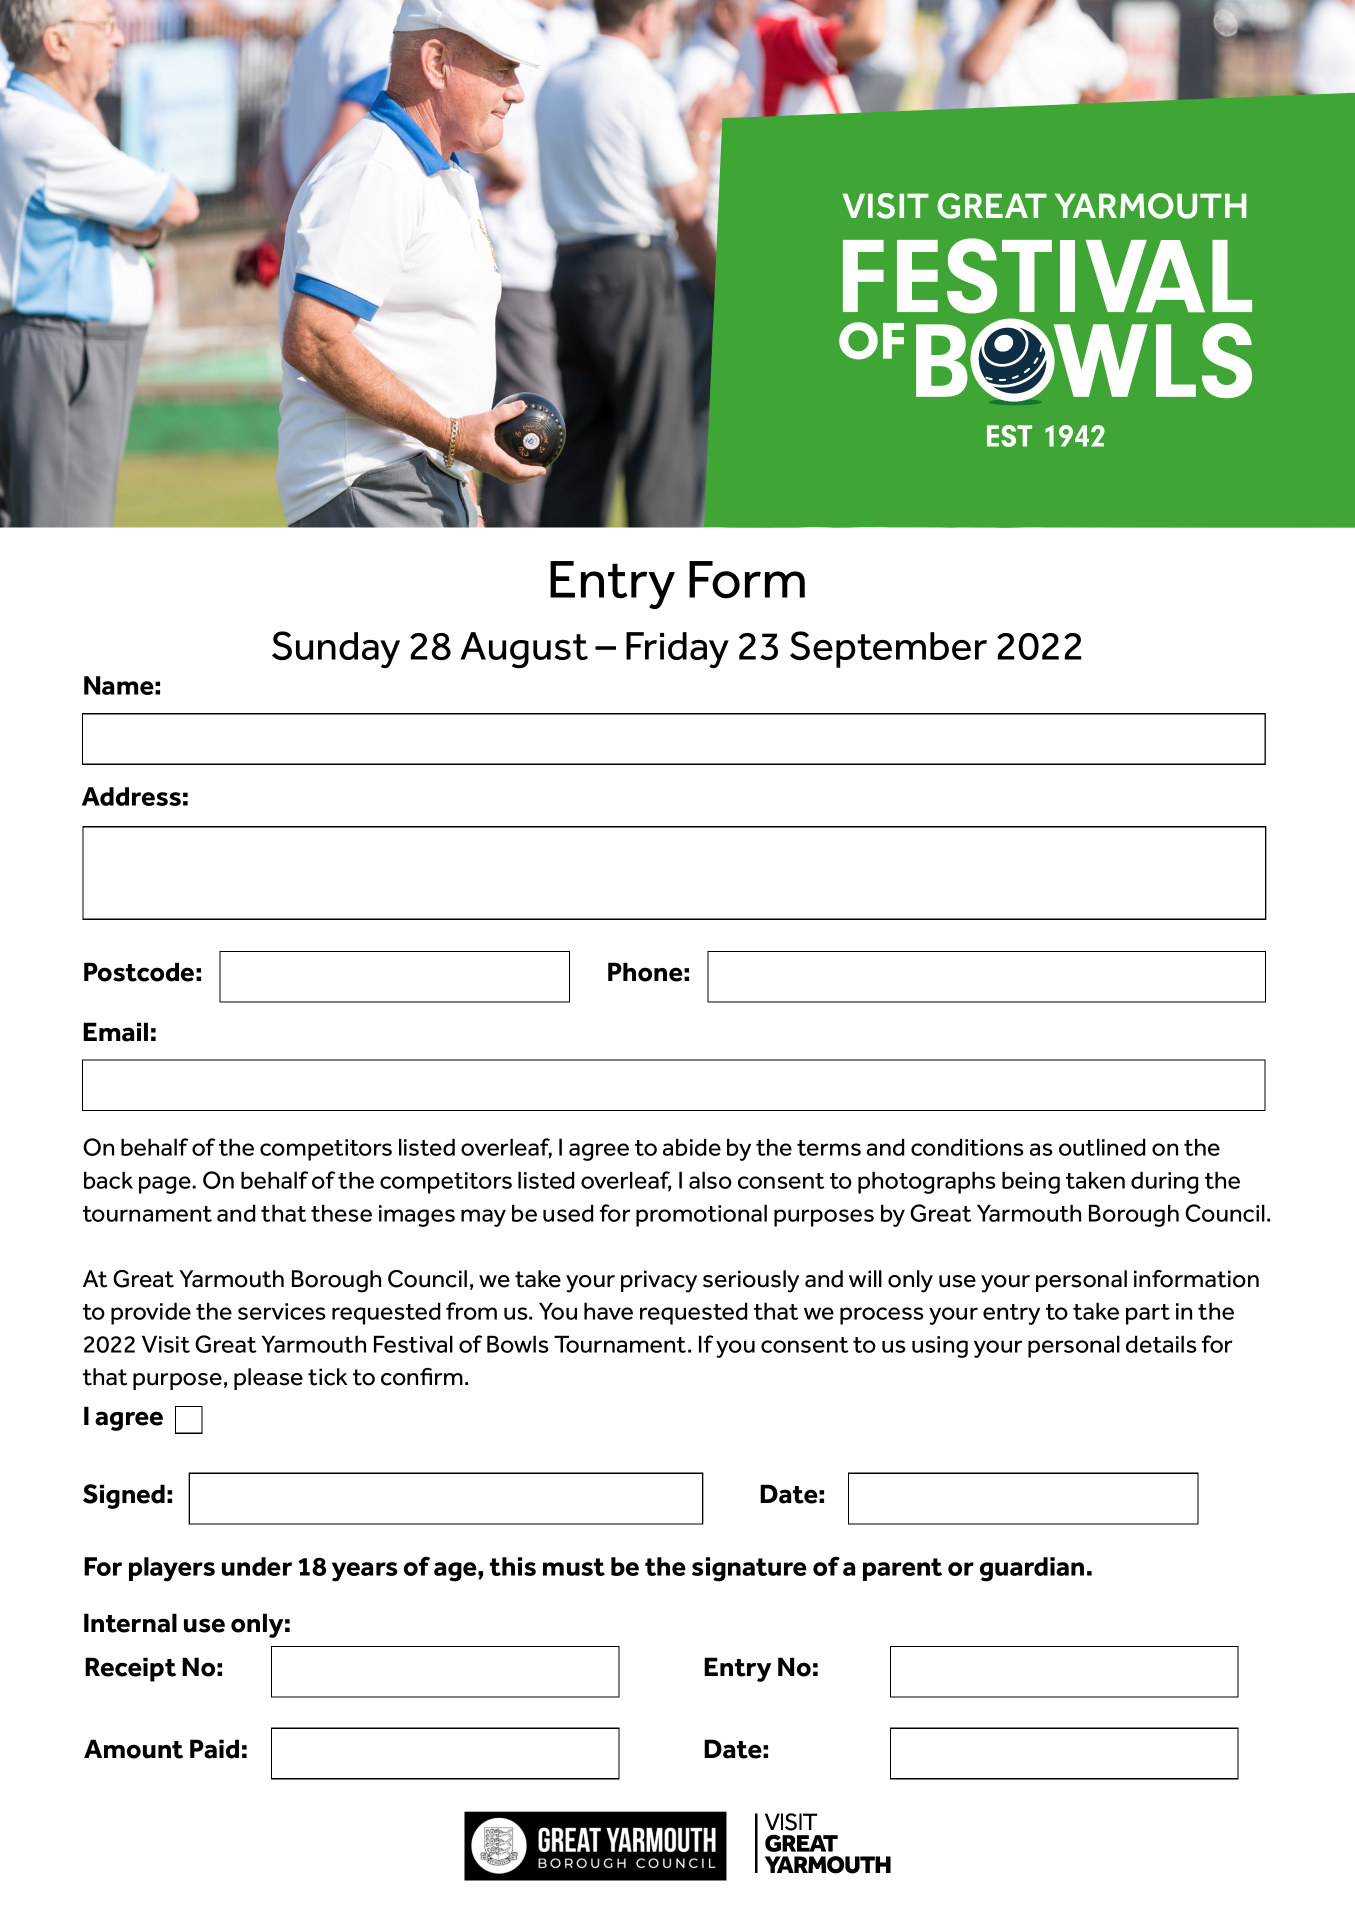 The height and width of the page is (1917, 1355). I want to click on Paid, so click(214, 1749).
